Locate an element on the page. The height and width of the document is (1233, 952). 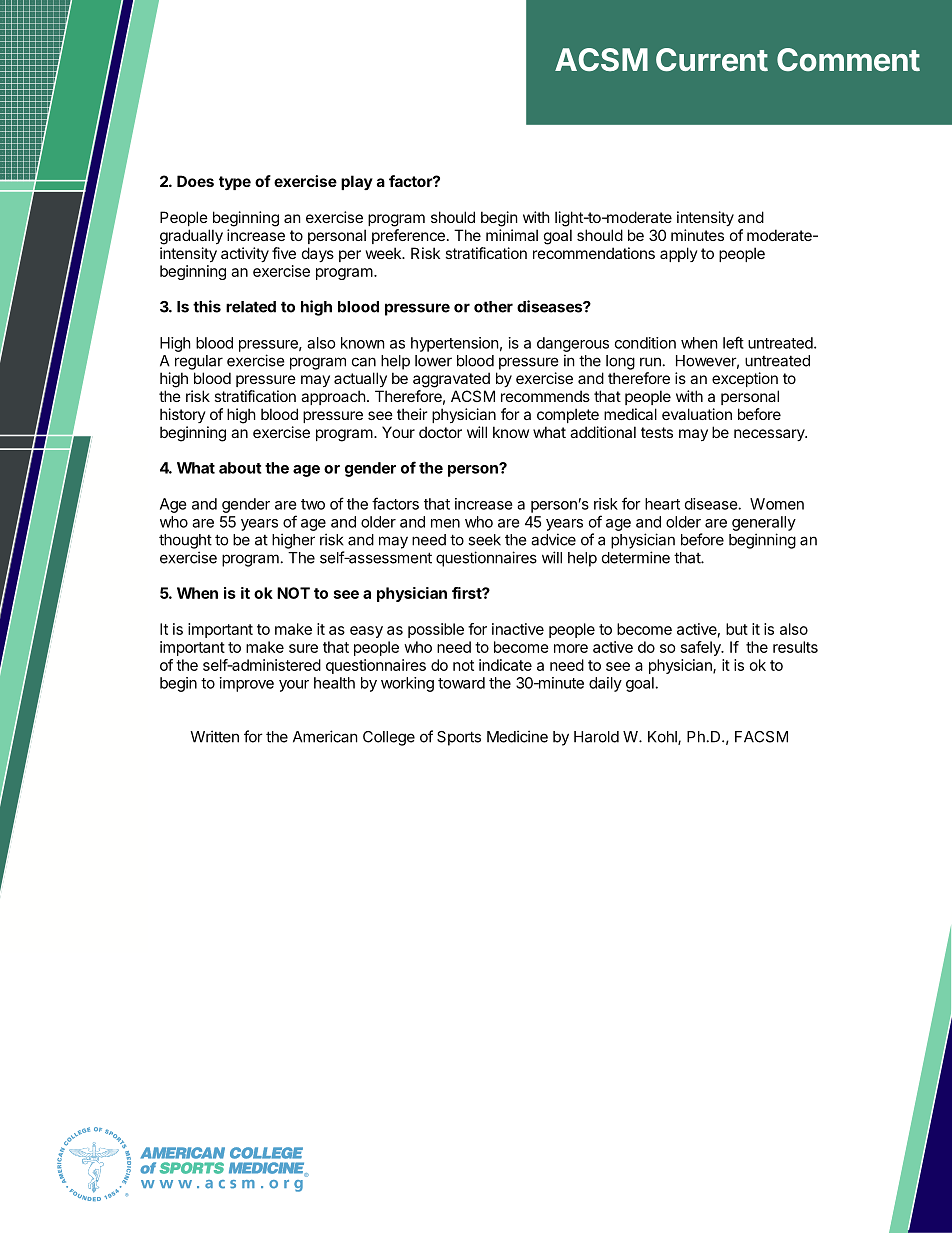
doctor is located at coordinates (440, 432).
